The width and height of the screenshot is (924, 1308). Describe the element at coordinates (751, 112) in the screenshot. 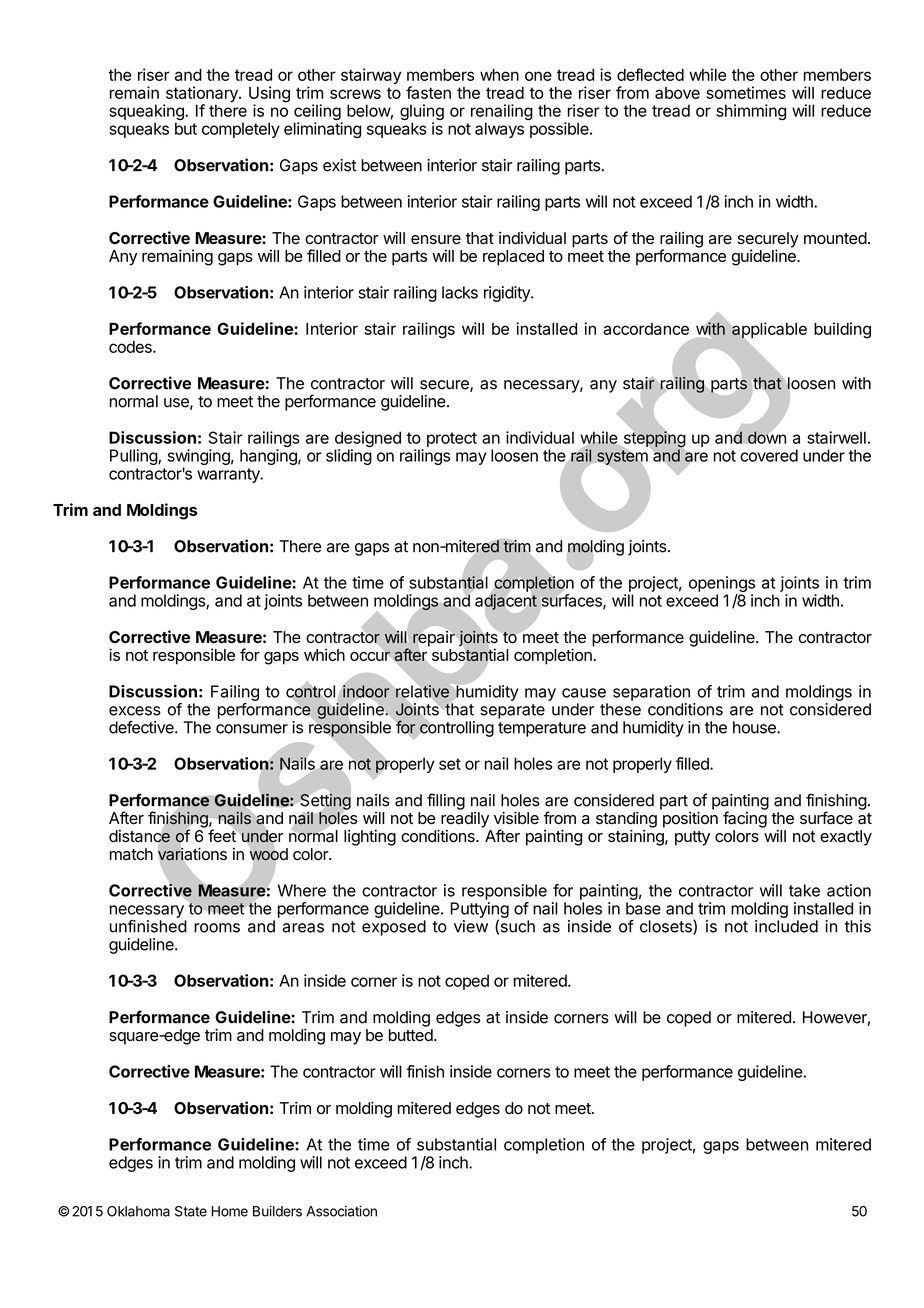

I see `shimming` at that location.
